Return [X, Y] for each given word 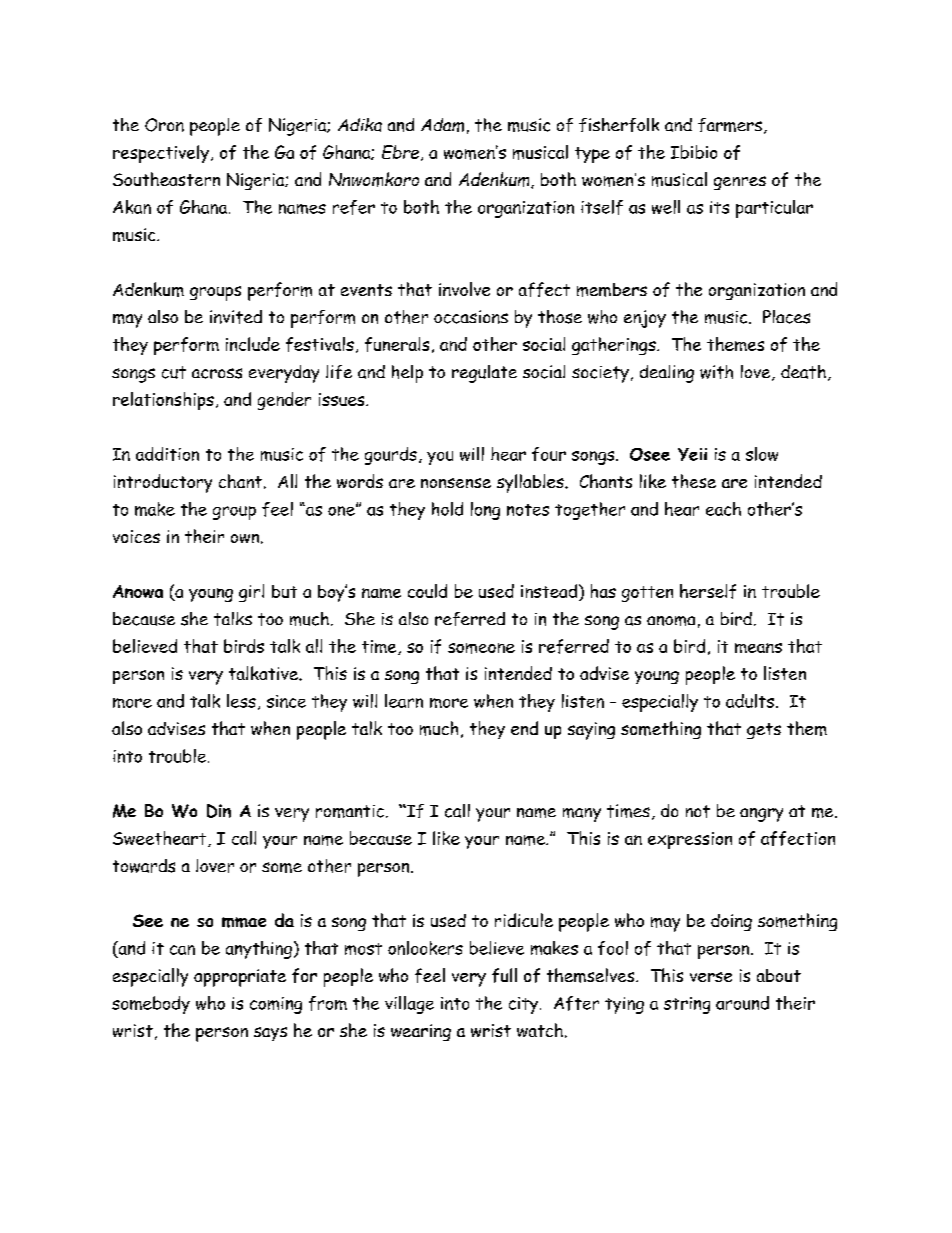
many [582, 815]
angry [761, 815]
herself [708, 591]
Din [219, 811]
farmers [730, 125]
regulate [484, 374]
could [427, 591]
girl [251, 593]
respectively [161, 154]
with [716, 372]
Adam [442, 125]
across [217, 373]
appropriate [240, 978]
